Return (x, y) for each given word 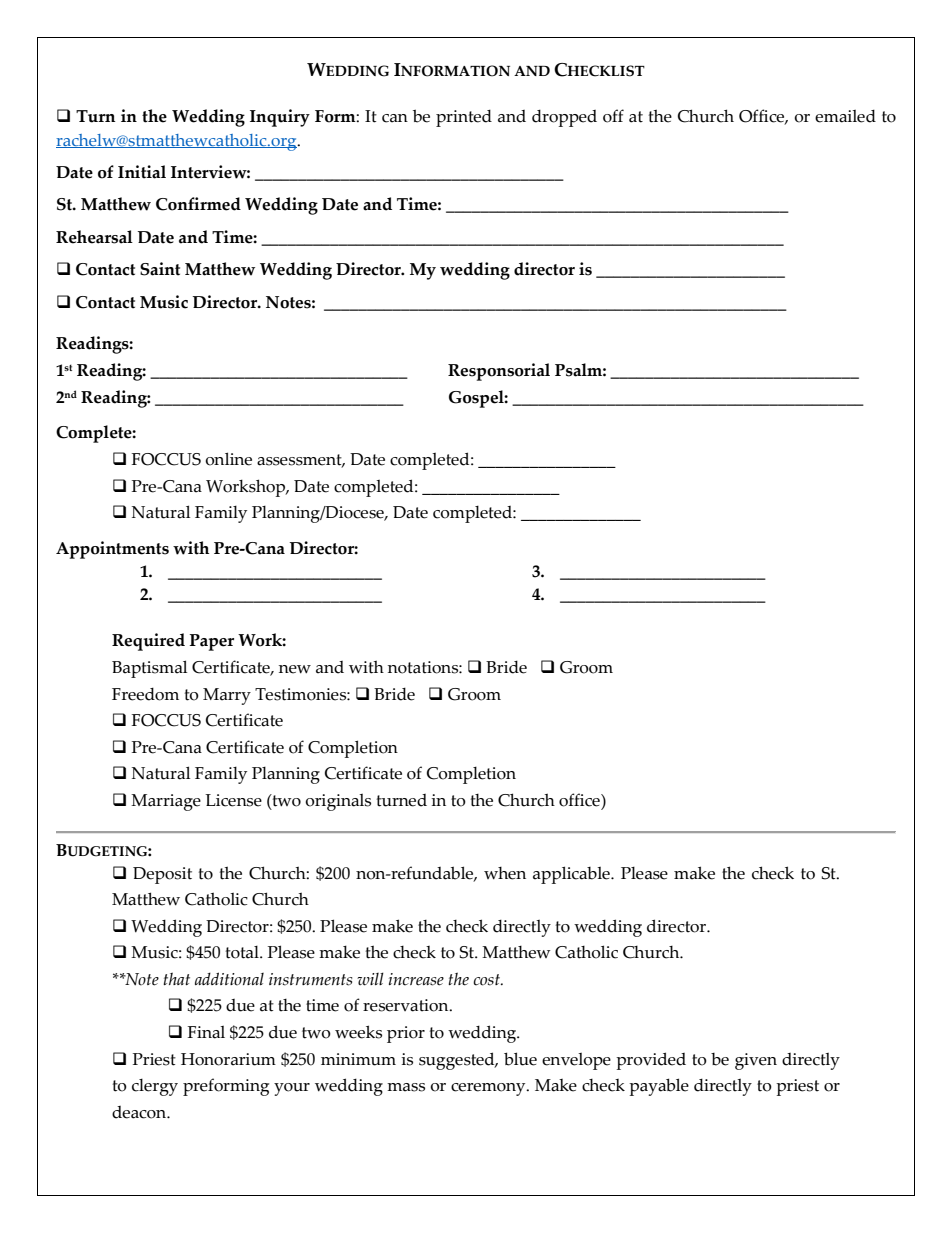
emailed (845, 116)
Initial (142, 172)
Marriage (166, 802)
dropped (564, 118)
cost (487, 980)
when (505, 873)
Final (206, 1032)
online (228, 459)
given (756, 1061)
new (295, 669)
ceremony (489, 1089)
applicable (572, 875)
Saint (160, 269)
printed (464, 118)
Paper (211, 642)
